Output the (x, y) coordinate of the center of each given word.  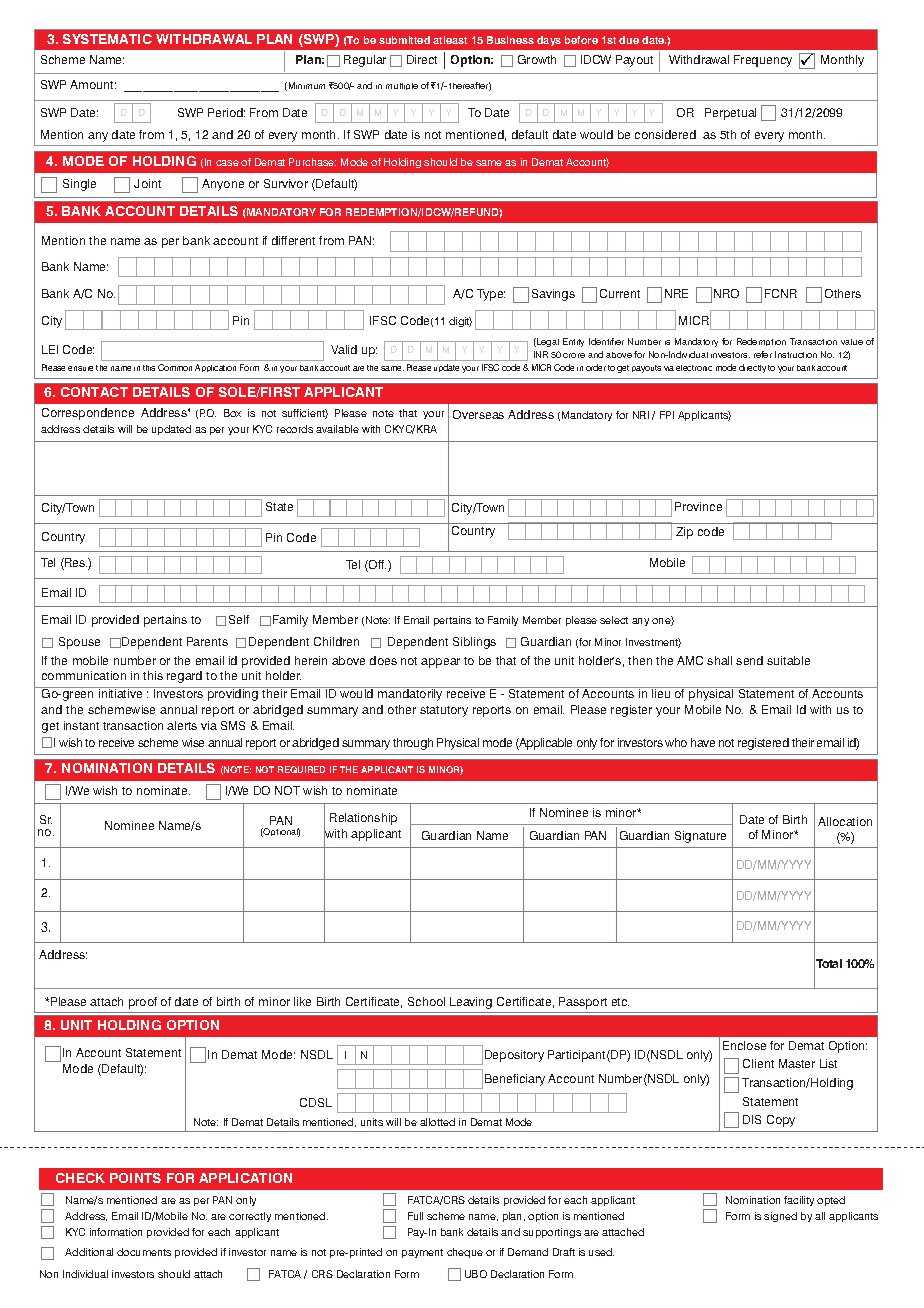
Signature (700, 837)
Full (415, 1216)
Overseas (478, 414)
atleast (450, 40)
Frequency (763, 61)
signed (780, 1217)
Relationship (363, 819)
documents (144, 1252)
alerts (182, 725)
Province (698, 506)
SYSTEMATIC (107, 39)
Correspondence (88, 414)
